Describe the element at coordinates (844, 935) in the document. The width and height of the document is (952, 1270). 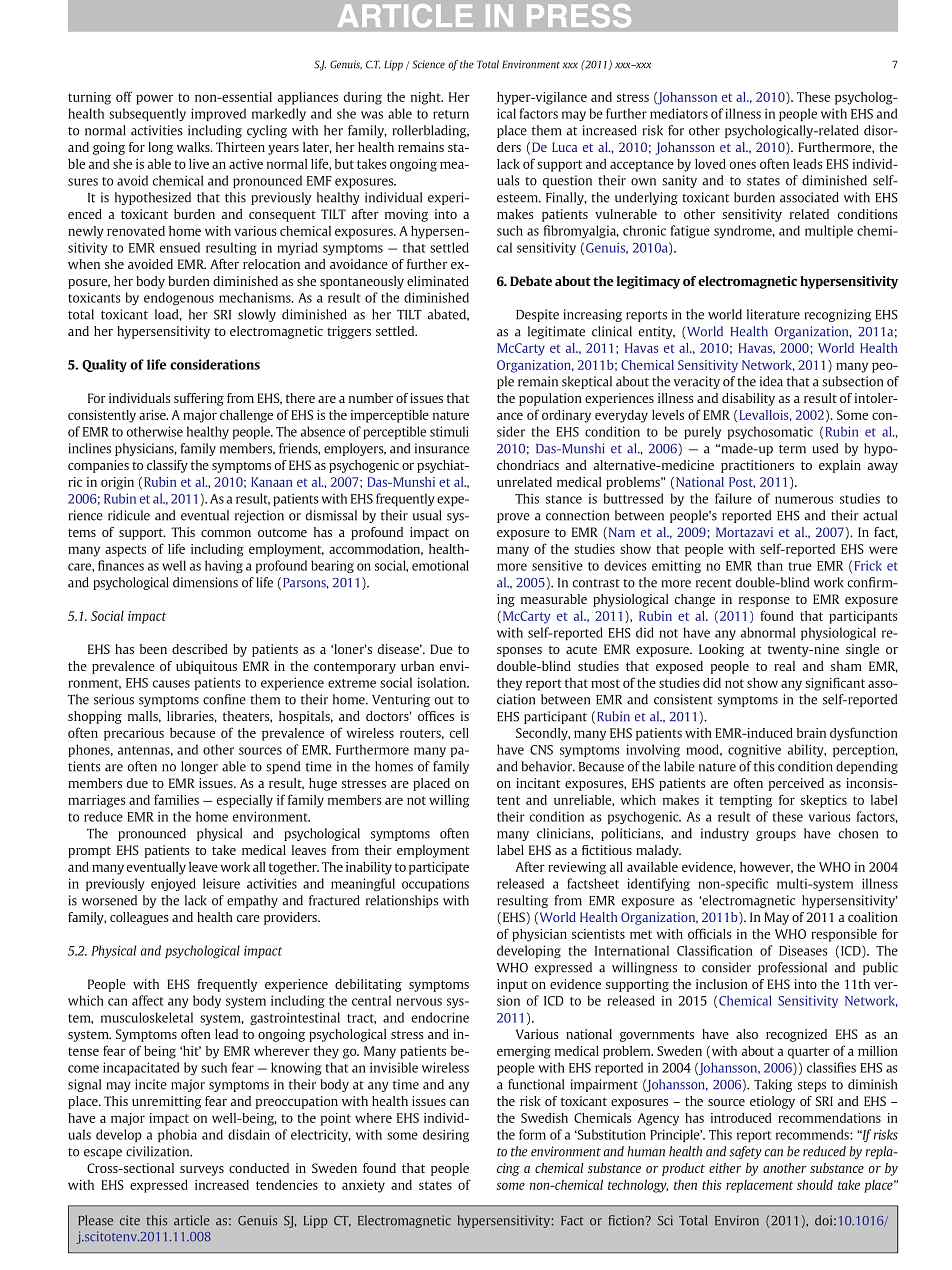
I see `responsible` at that location.
